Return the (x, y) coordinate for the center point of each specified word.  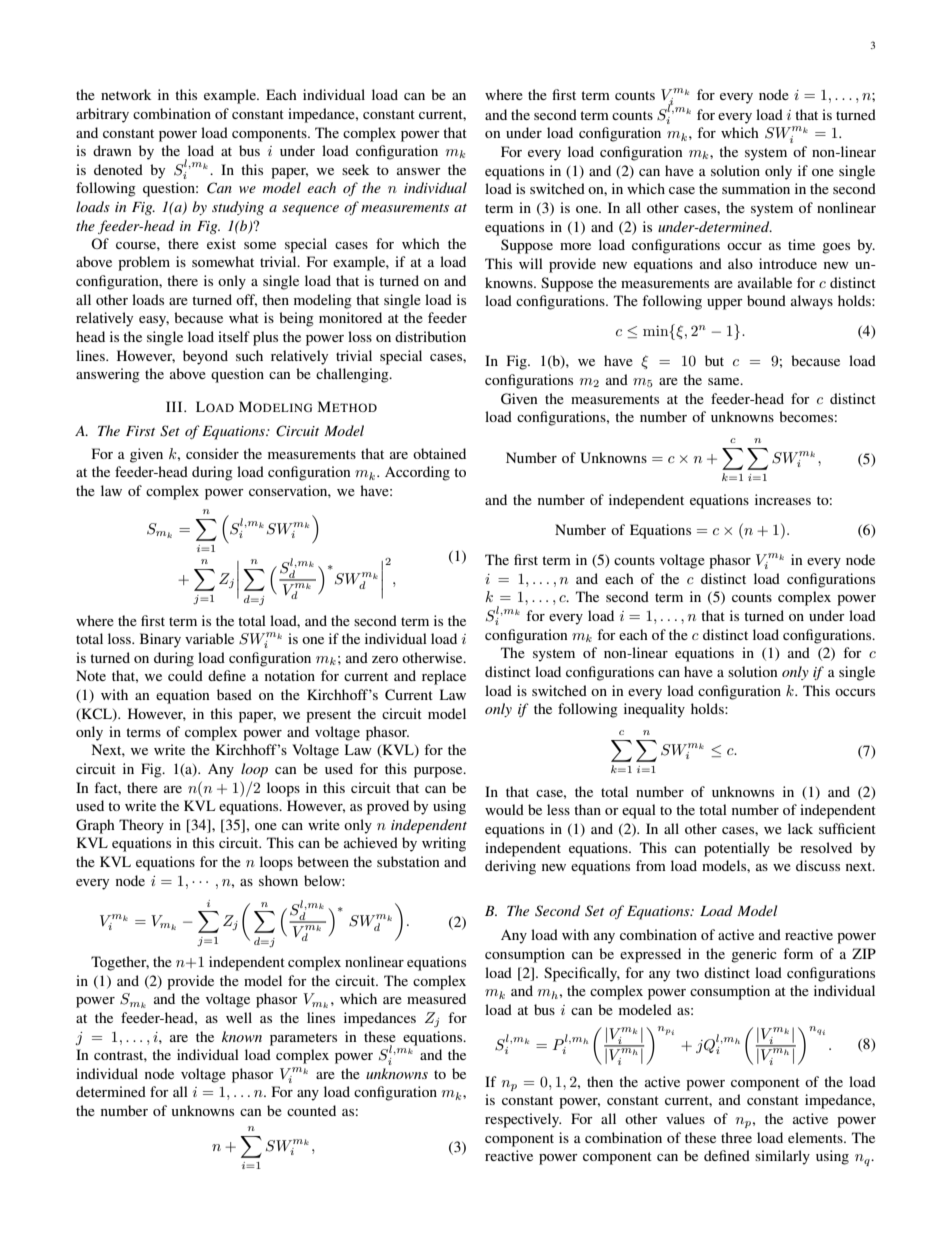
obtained (439, 453)
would (504, 809)
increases (783, 499)
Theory (141, 826)
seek (356, 169)
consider (212, 453)
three (736, 1137)
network (126, 94)
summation (756, 188)
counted (311, 1110)
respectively (523, 1120)
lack (800, 828)
